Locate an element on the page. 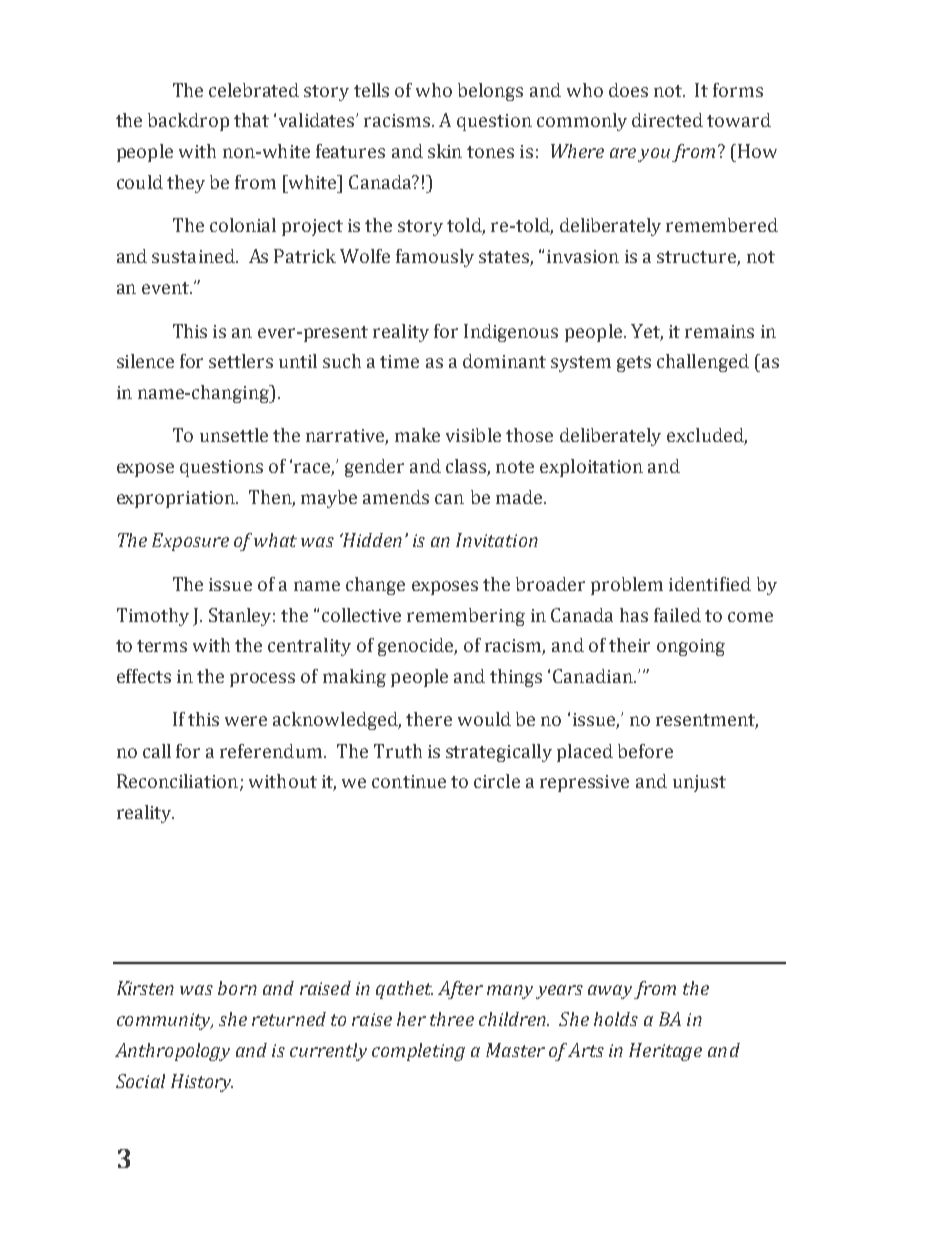 The width and height of the image is (952, 1233). backdrop is located at coordinates (188, 122).
